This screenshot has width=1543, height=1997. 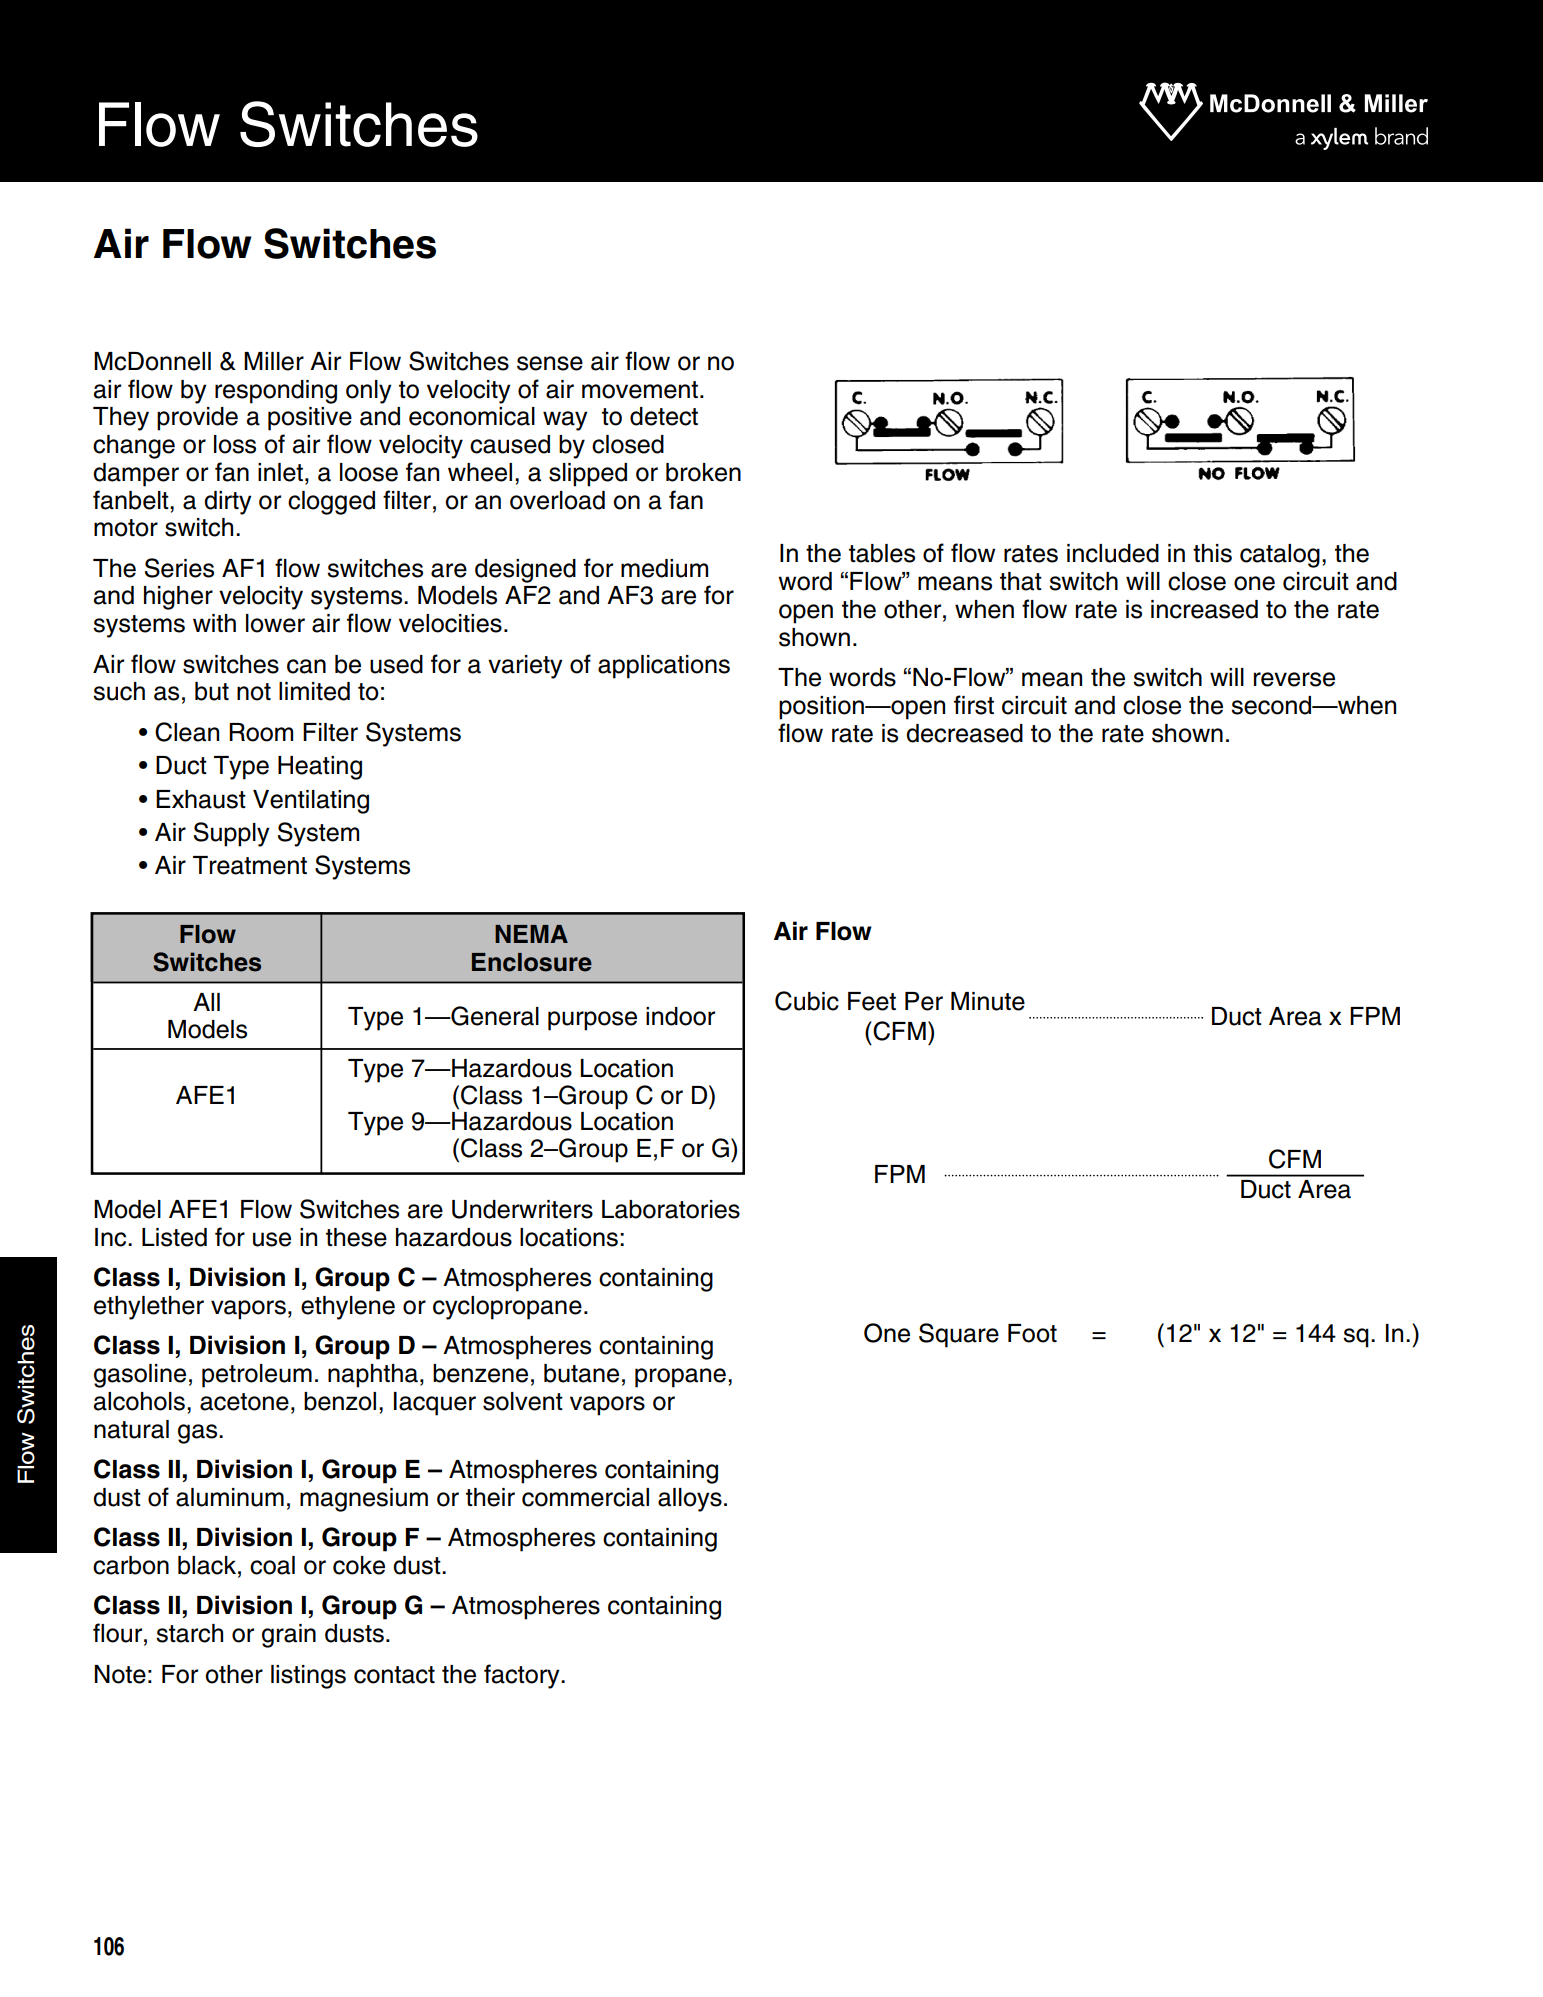 I want to click on included, so click(x=1113, y=553).
